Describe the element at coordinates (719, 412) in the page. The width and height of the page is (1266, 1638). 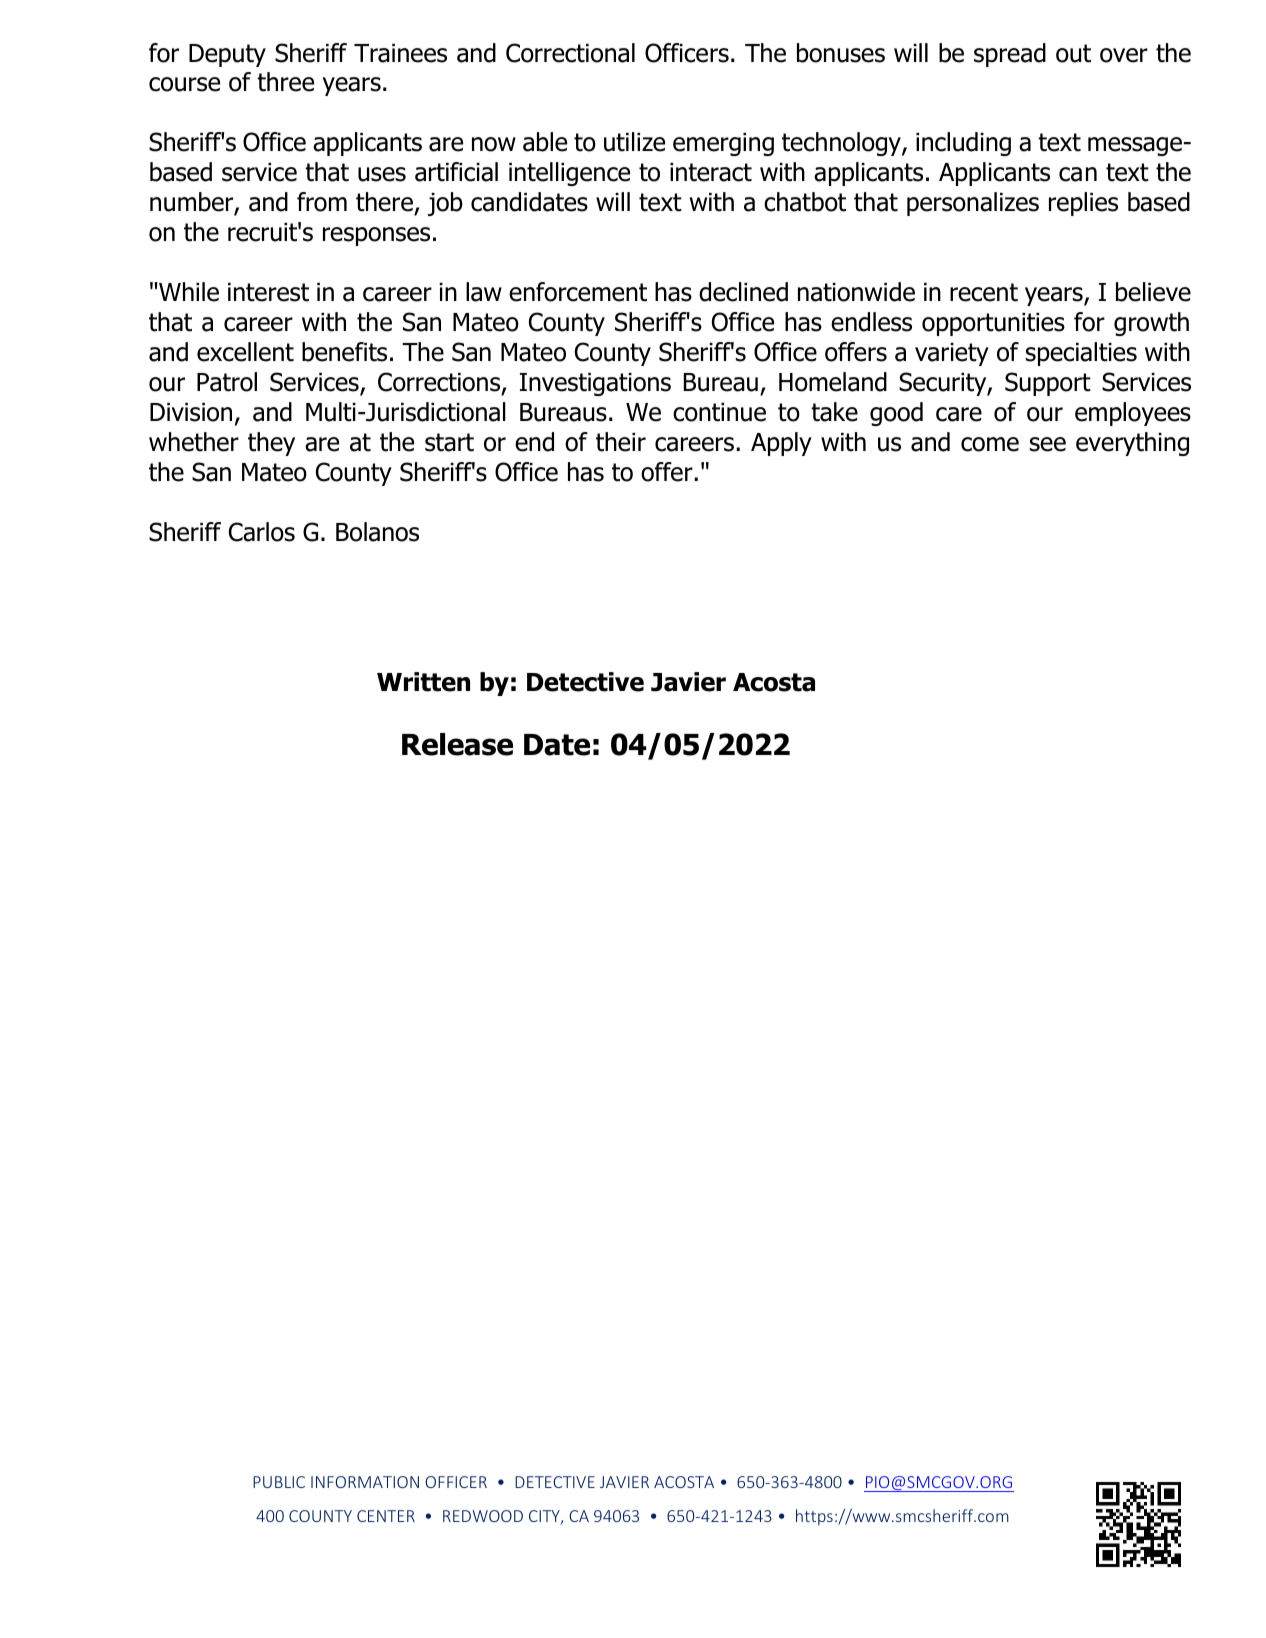
I see `continue` at that location.
